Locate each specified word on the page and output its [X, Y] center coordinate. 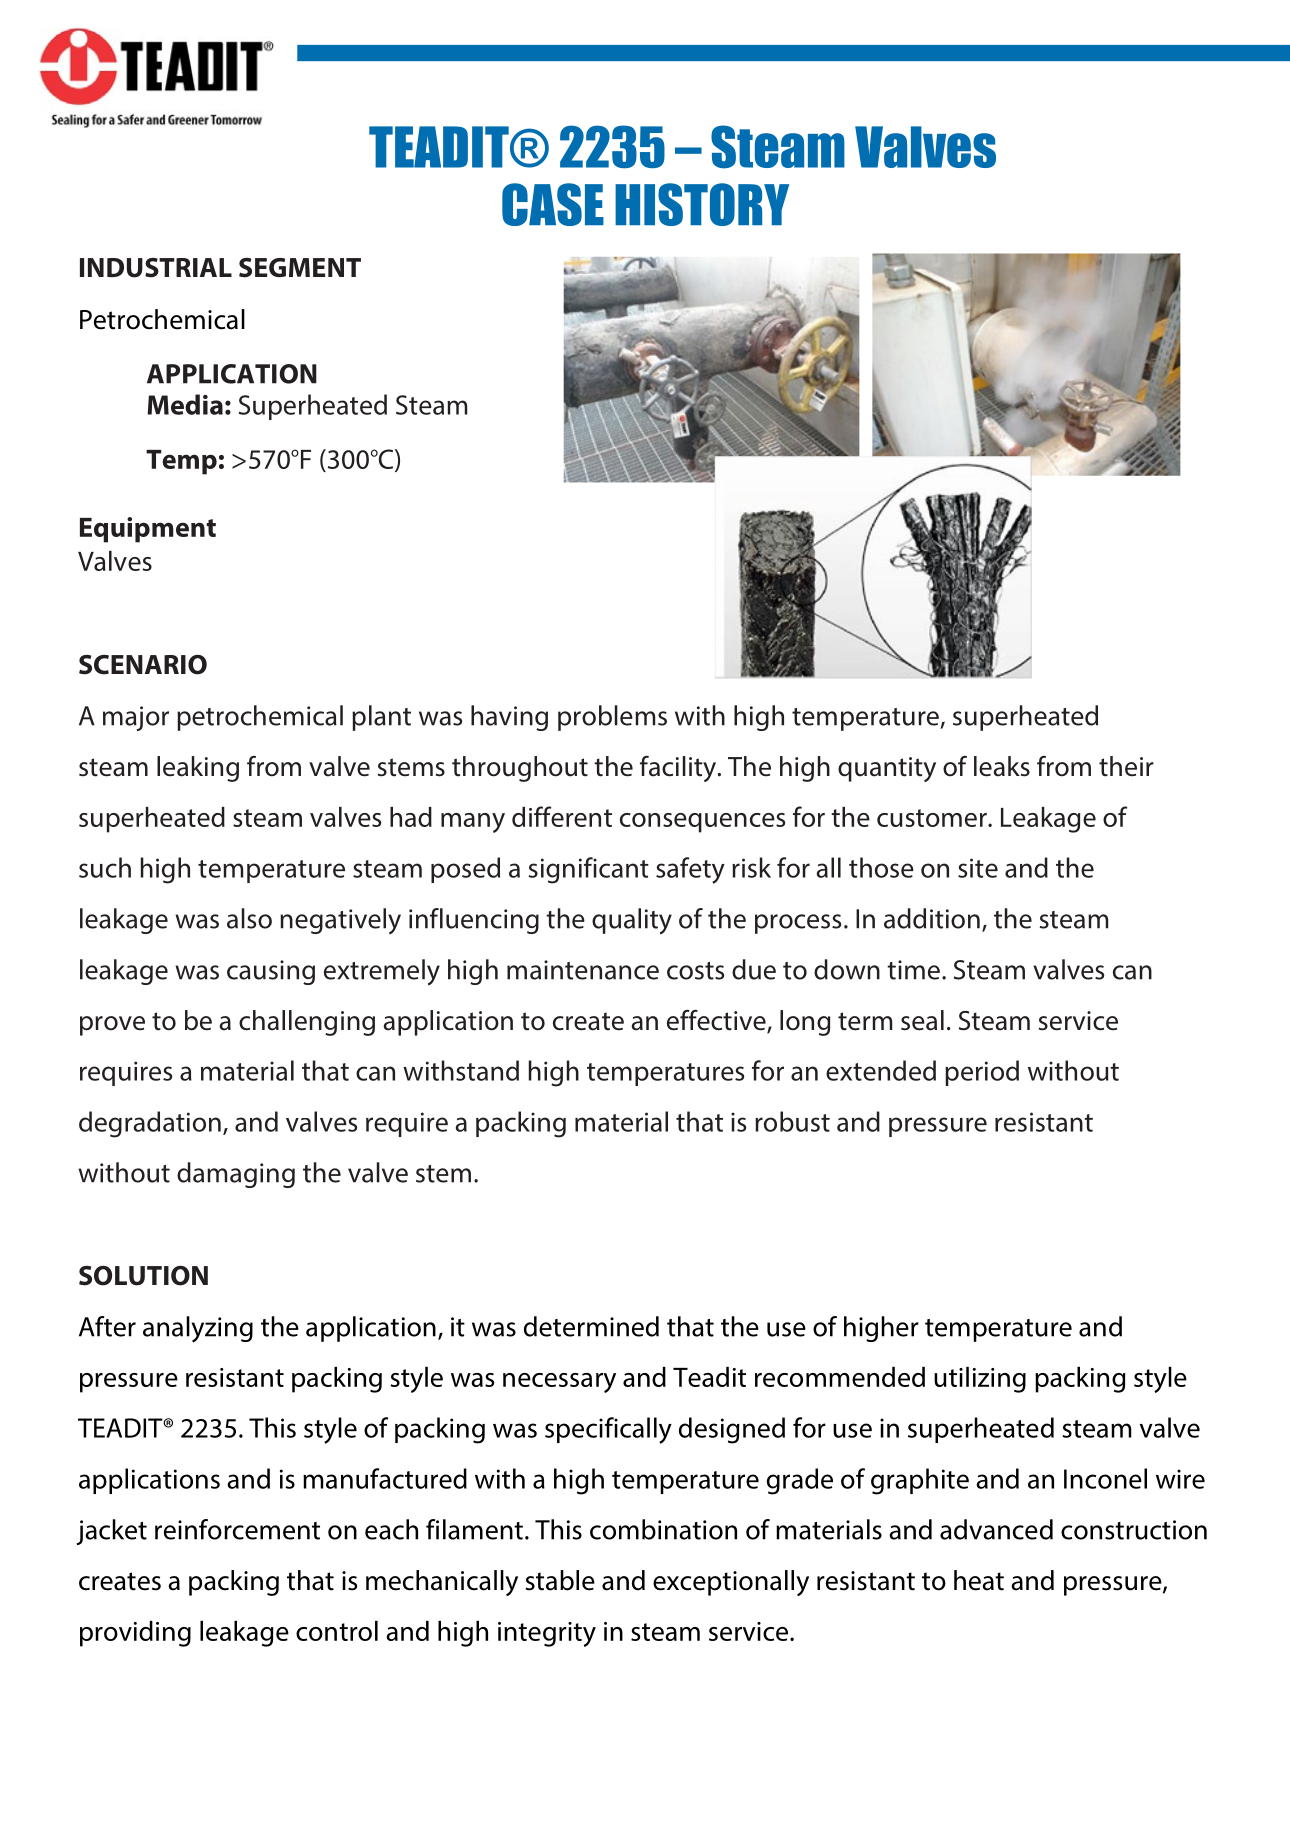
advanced [996, 1529]
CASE [553, 204]
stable [560, 1580]
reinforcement [237, 1529]
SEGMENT [300, 268]
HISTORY [702, 204]
